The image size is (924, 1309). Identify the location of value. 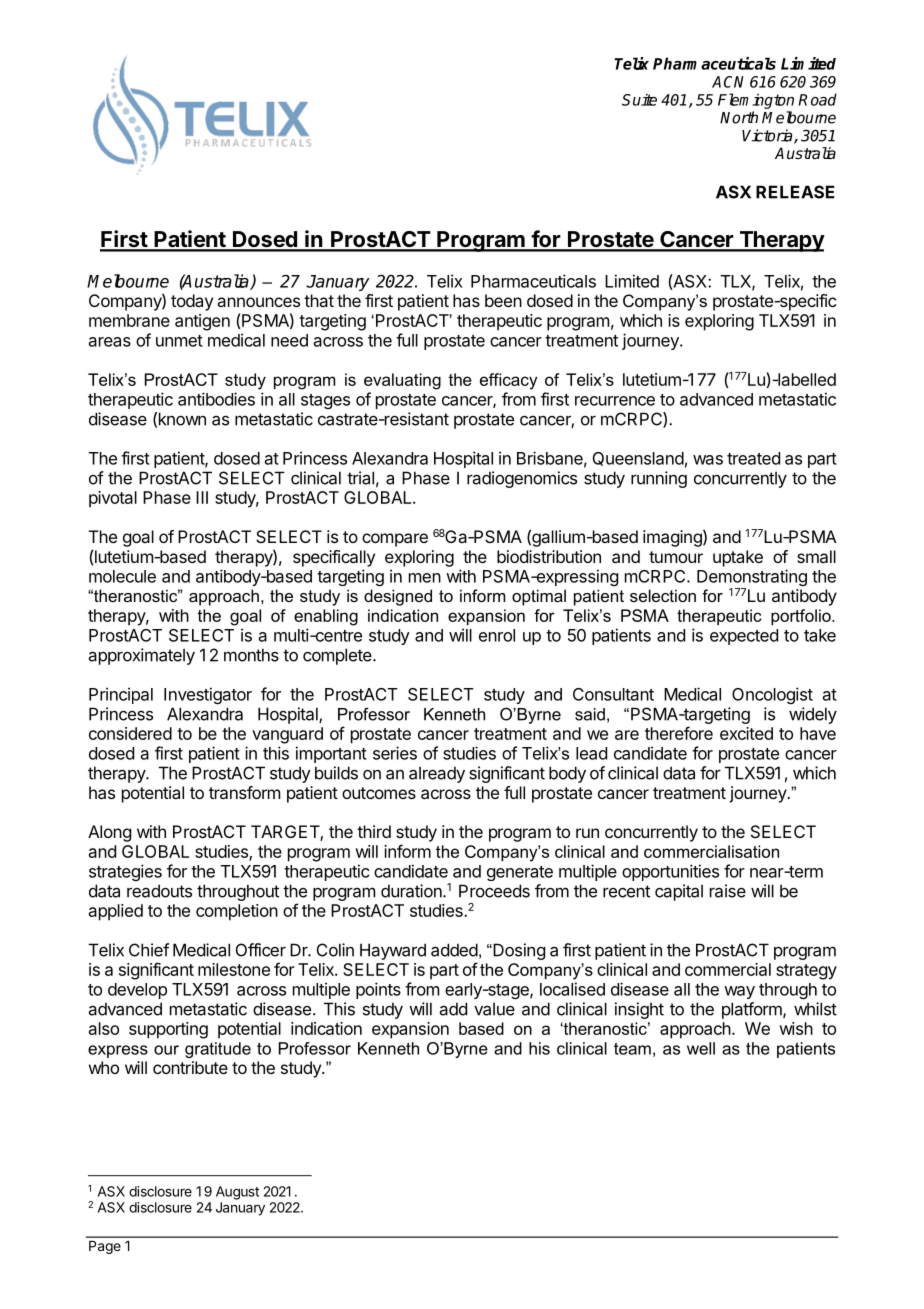
(494, 1009).
